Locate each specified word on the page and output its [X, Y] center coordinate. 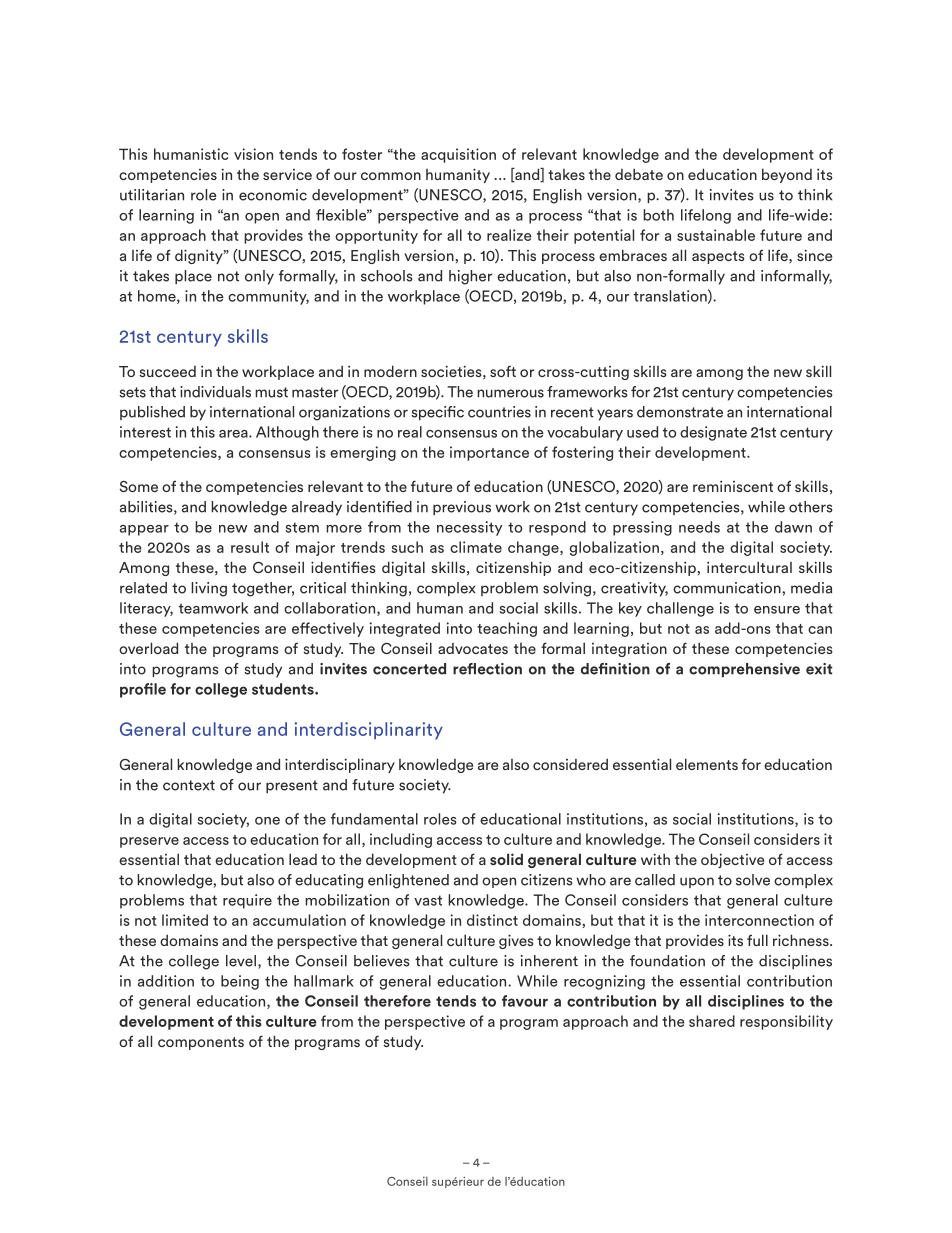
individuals [215, 392]
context [189, 785]
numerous [510, 393]
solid [506, 859]
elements [707, 764]
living [209, 589]
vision [253, 154]
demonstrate [680, 412]
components [201, 1043]
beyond [787, 175]
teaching [507, 629]
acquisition [458, 155]
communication [728, 588]
